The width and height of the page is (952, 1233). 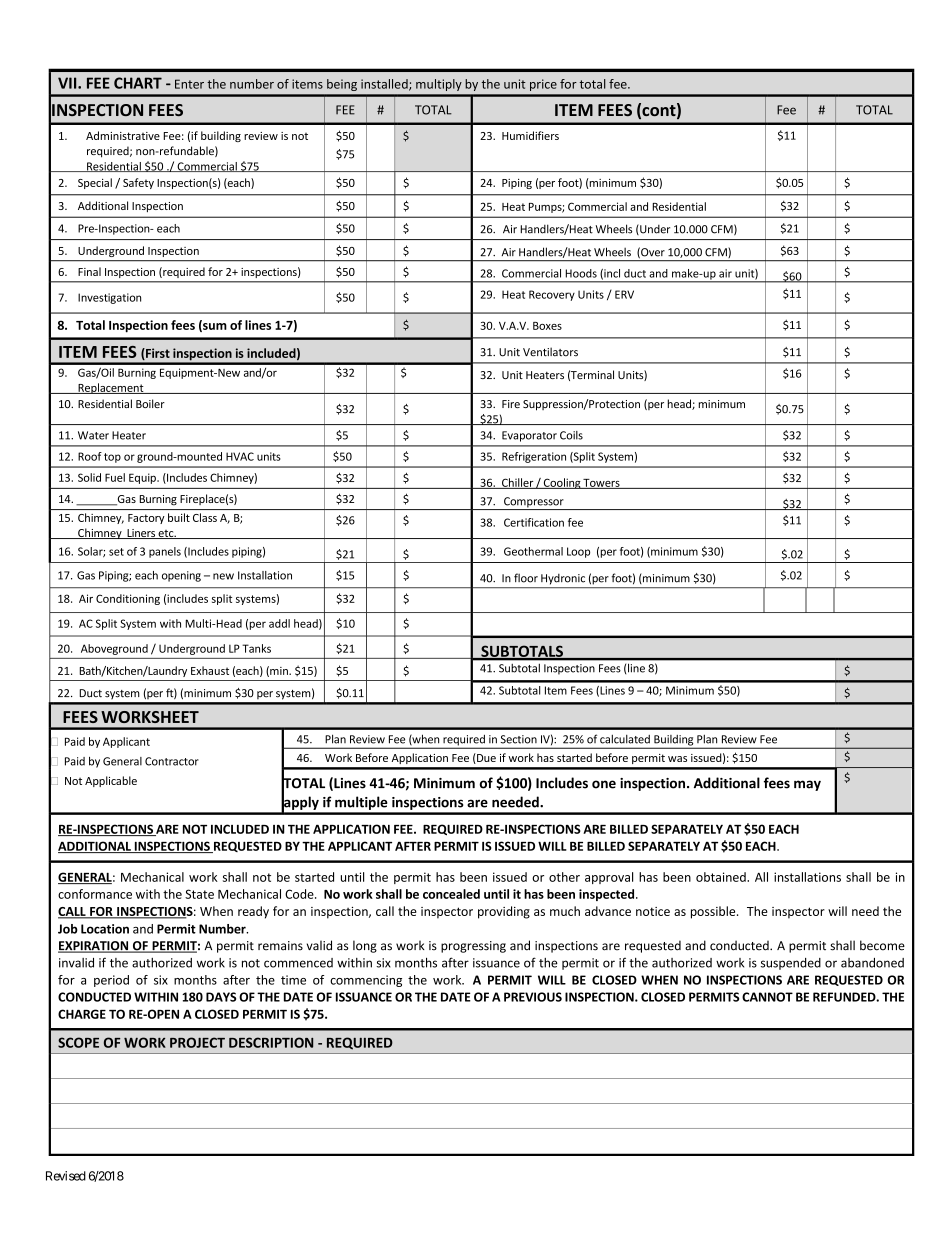 What do you see at coordinates (624, 294) in the page?
I see `ERV` at bounding box center [624, 294].
